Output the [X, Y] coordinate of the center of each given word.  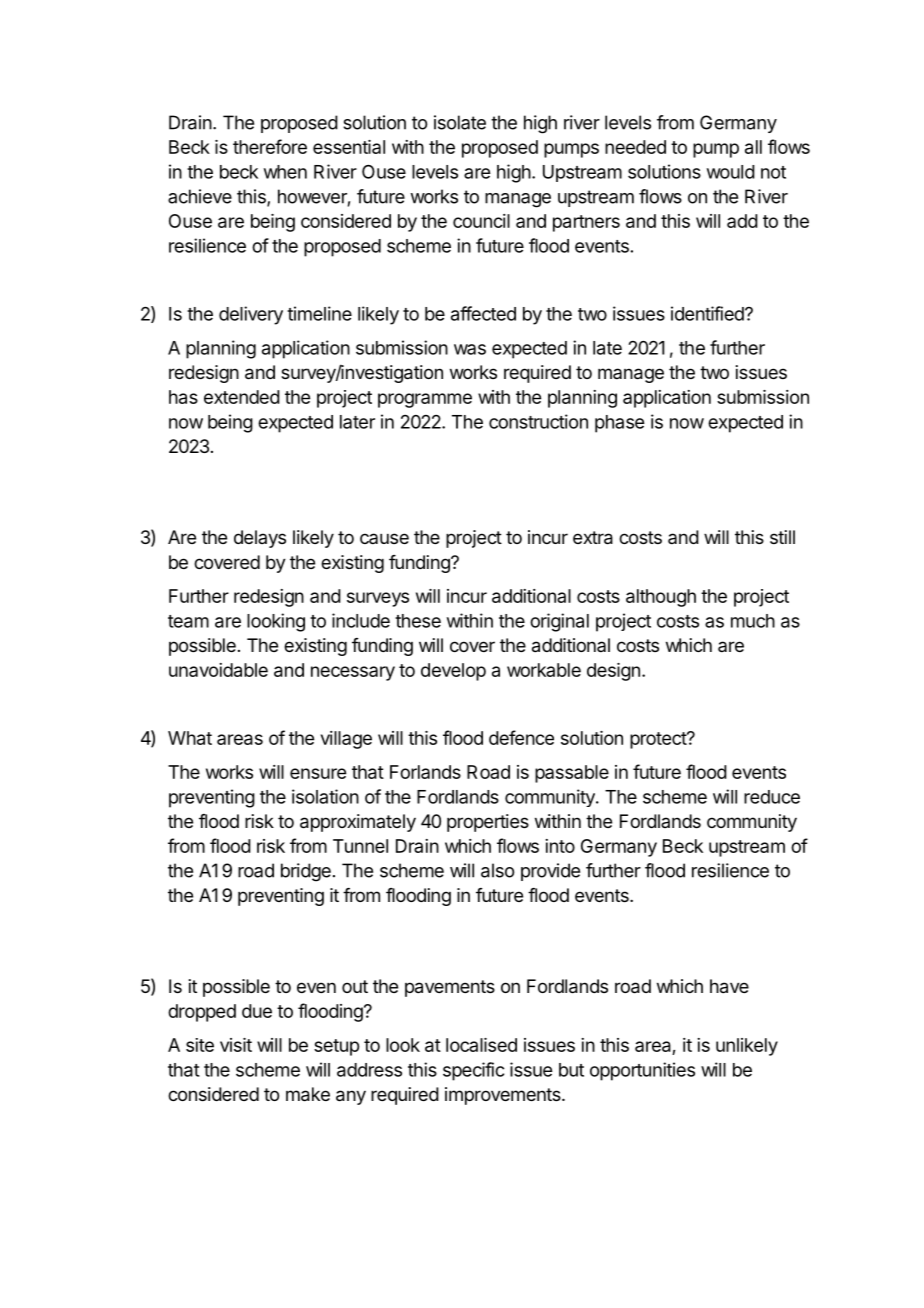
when [285, 172]
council [481, 221]
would [731, 172]
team [188, 621]
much [753, 621]
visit [236, 1045]
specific [473, 1071]
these [418, 621]
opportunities [642, 1071]
